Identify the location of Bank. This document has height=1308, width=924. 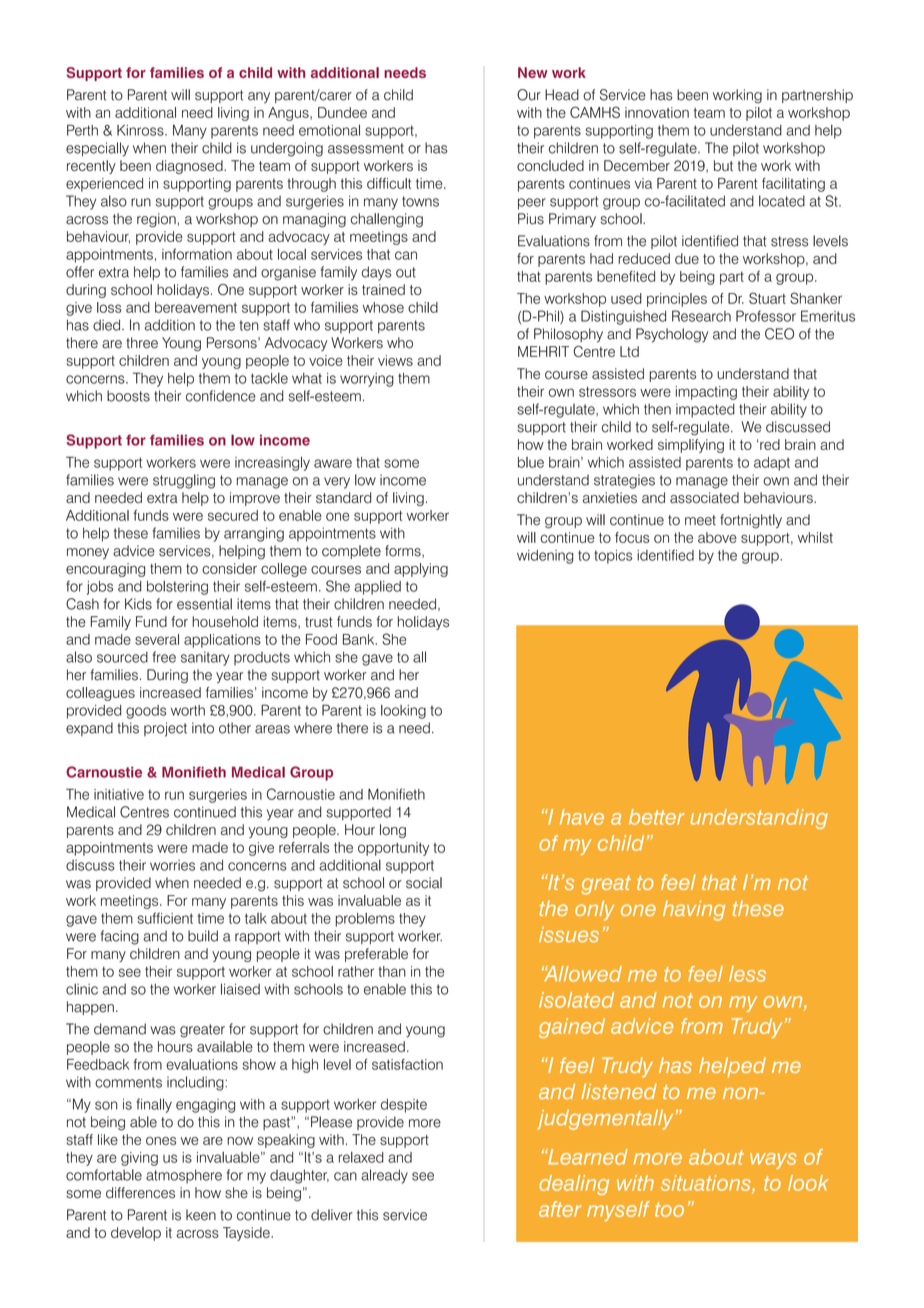
(360, 639).
